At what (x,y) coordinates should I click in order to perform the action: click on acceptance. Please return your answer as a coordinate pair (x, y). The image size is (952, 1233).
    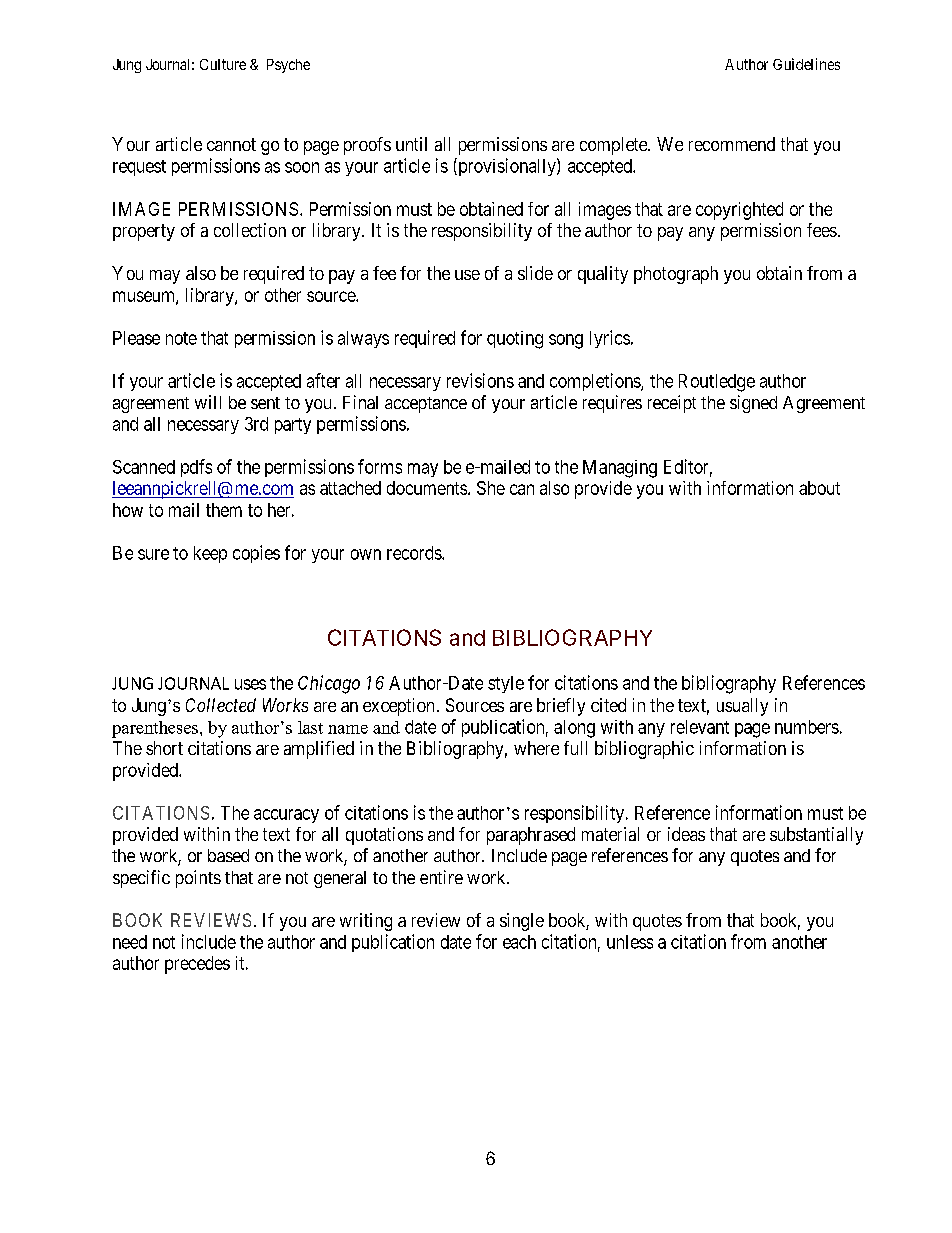
    Looking at the image, I should click on (426, 405).
